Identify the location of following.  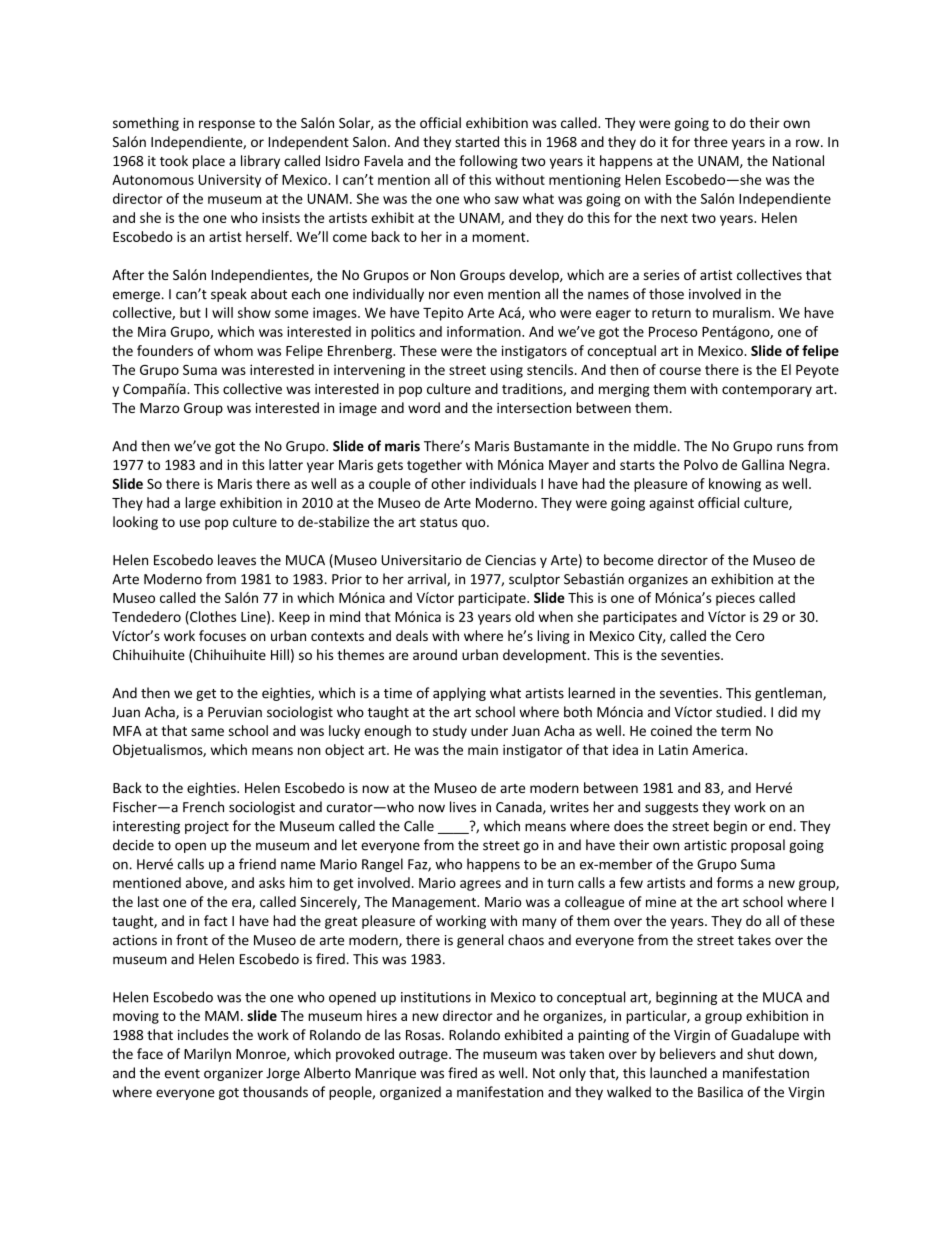
(488, 162).
